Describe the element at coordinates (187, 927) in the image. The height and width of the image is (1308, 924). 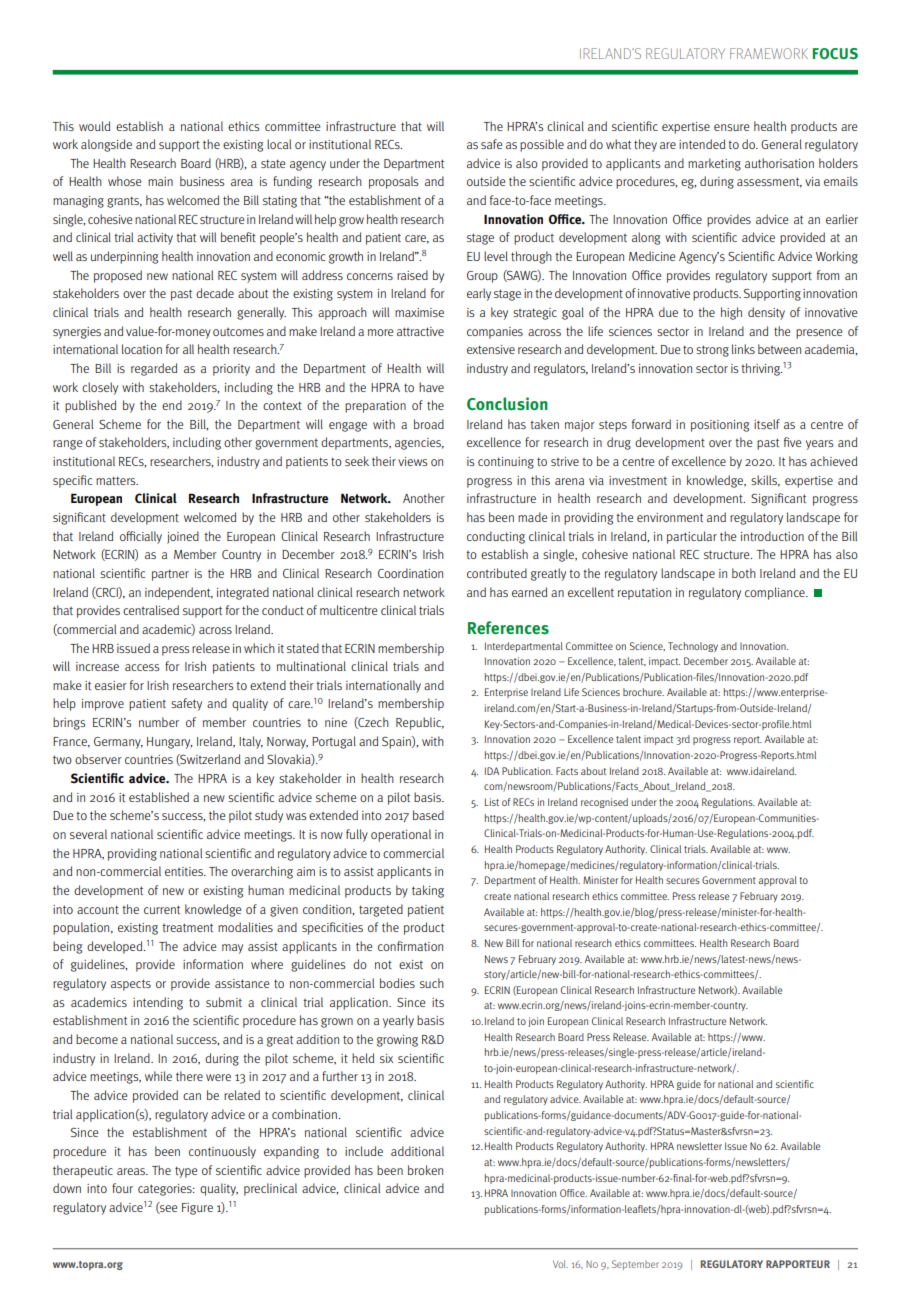
I see `treatment` at that location.
